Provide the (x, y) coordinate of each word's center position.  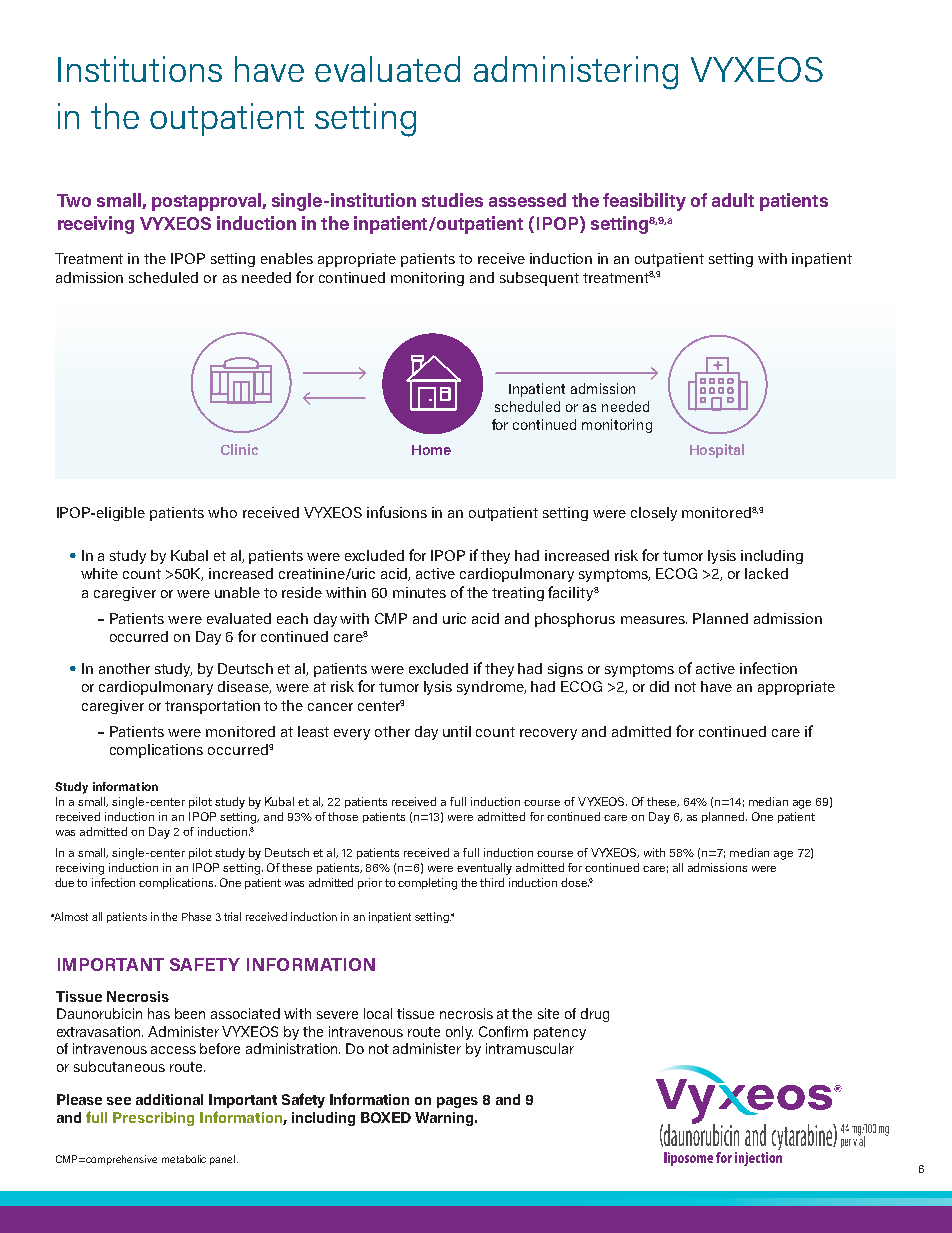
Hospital (717, 451)
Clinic (239, 449)
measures (654, 620)
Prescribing (153, 1119)
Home (431, 450)
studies (452, 200)
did (659, 686)
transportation (212, 707)
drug (595, 1015)
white (99, 573)
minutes (419, 592)
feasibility (644, 202)
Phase (196, 916)
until (457, 731)
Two (74, 200)
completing (427, 884)
